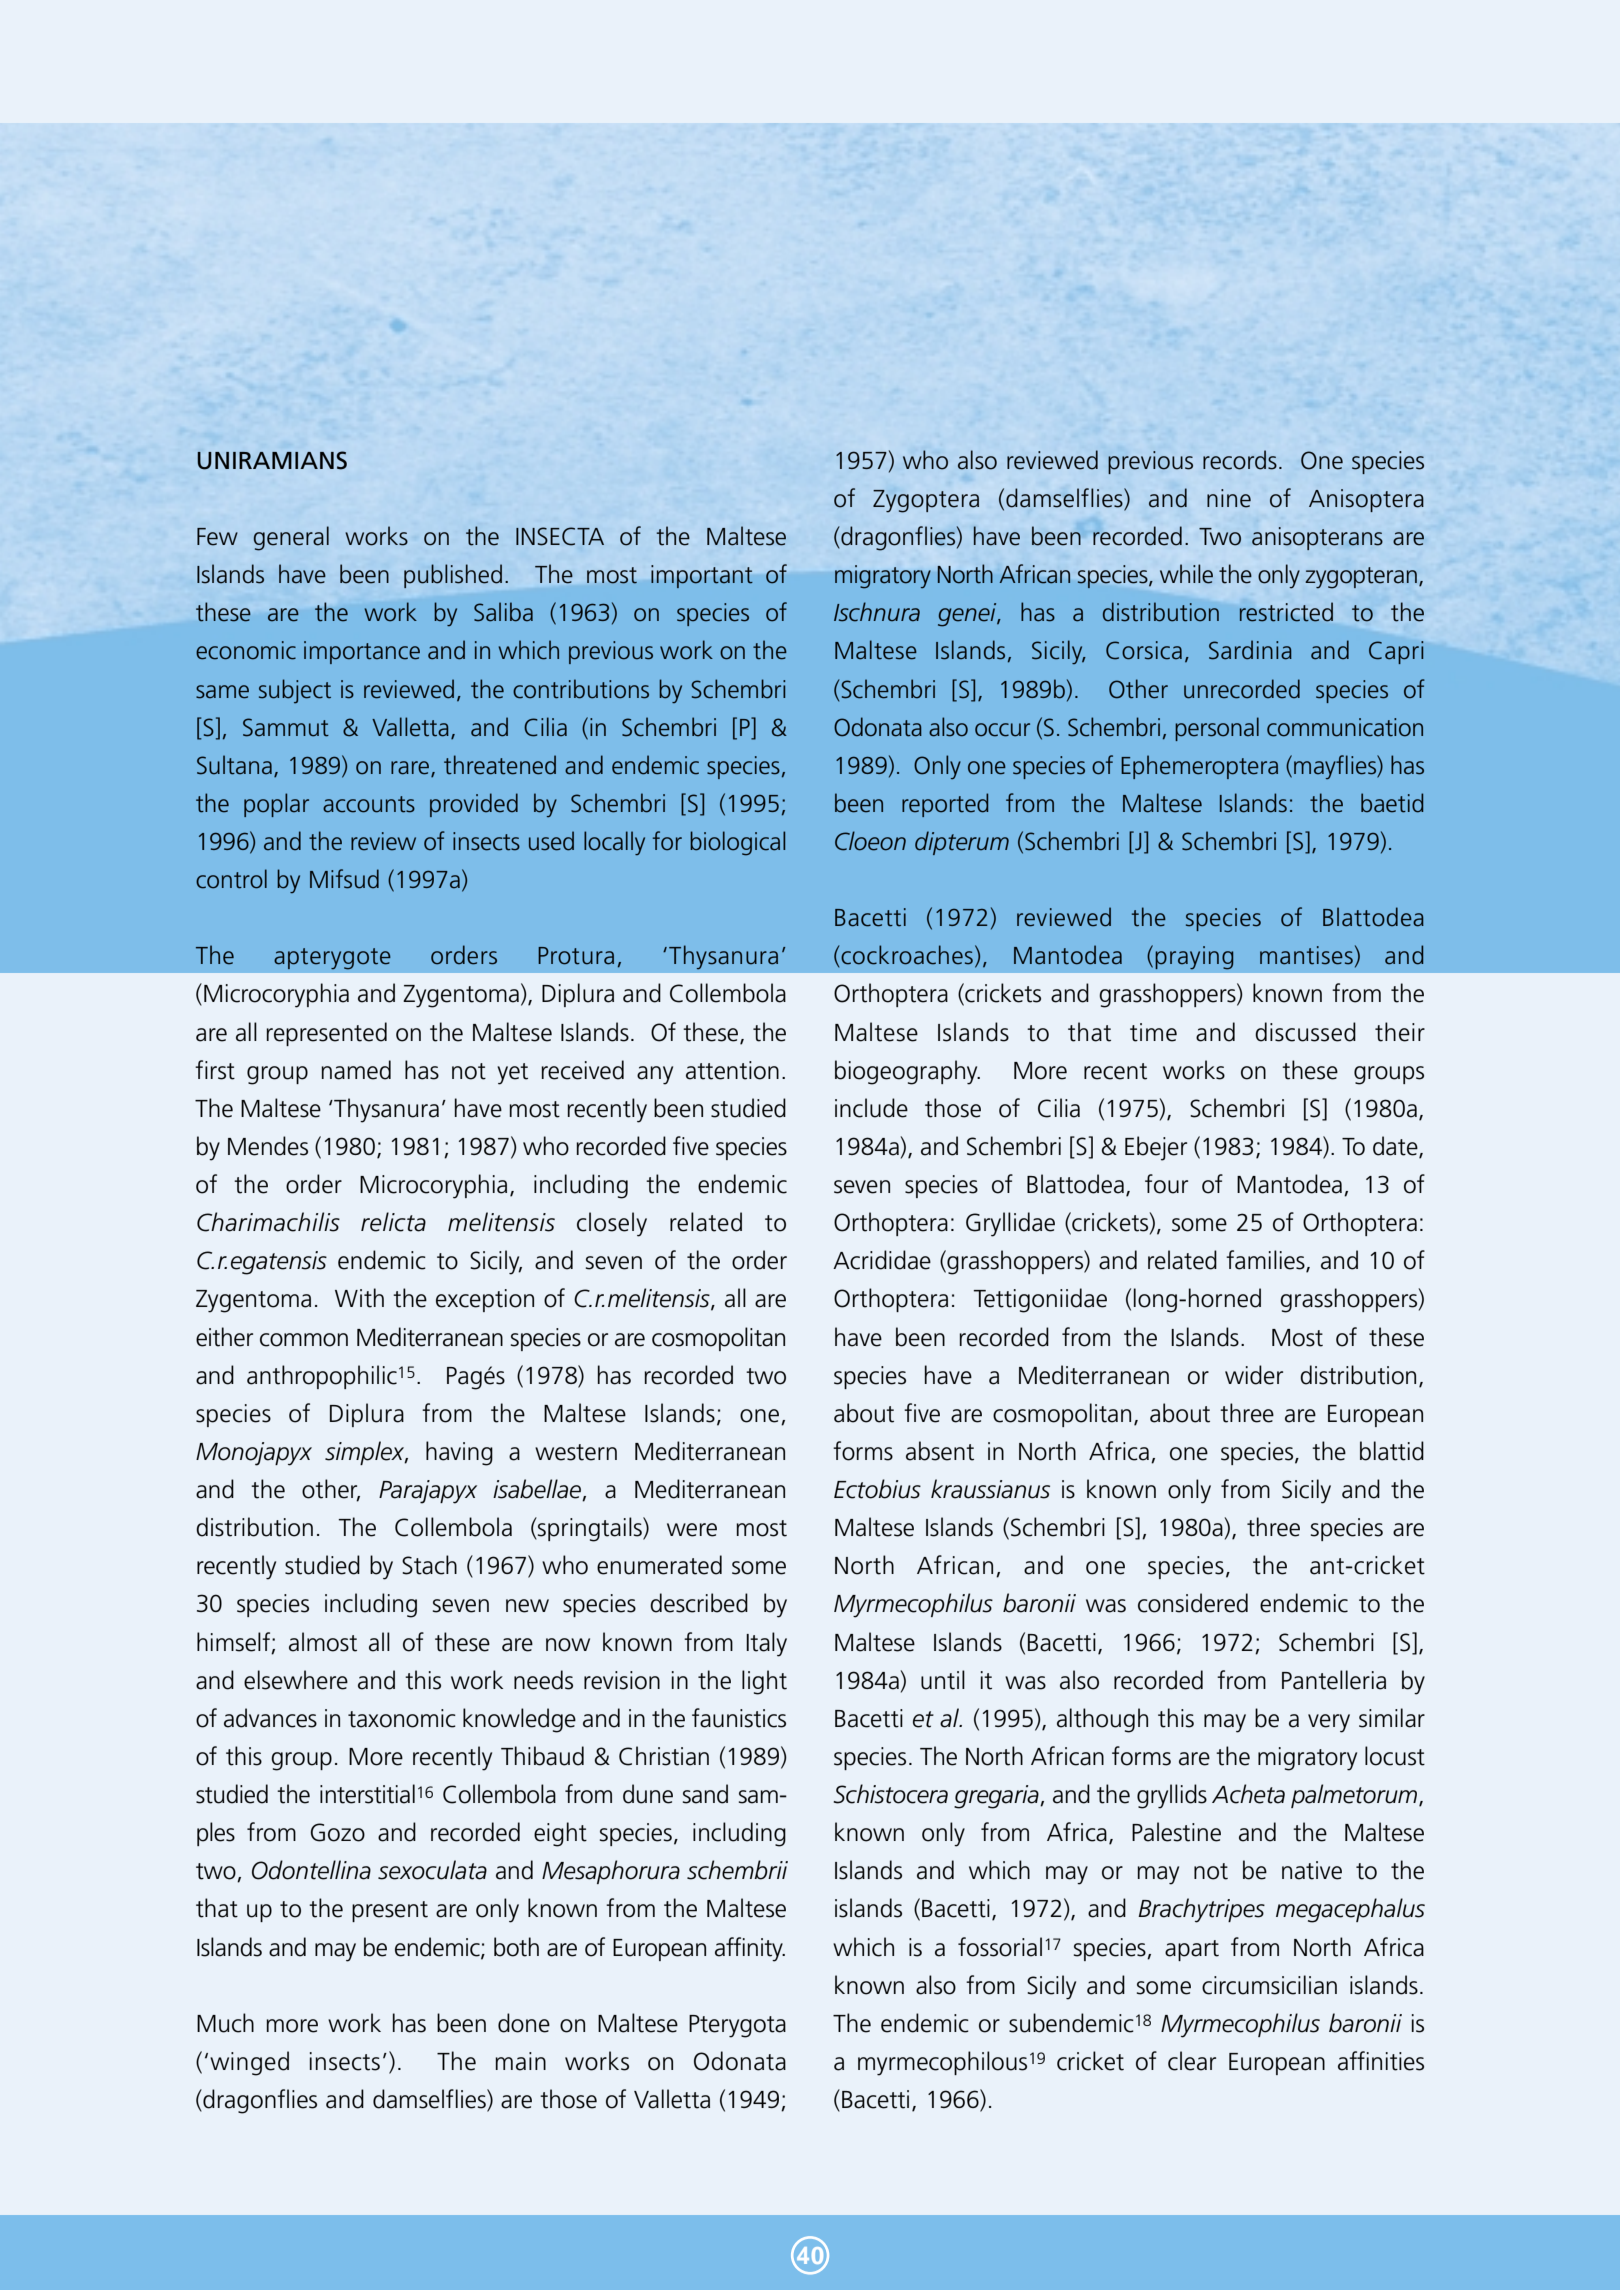  I want to click on Pterygota, so click(737, 2026).
